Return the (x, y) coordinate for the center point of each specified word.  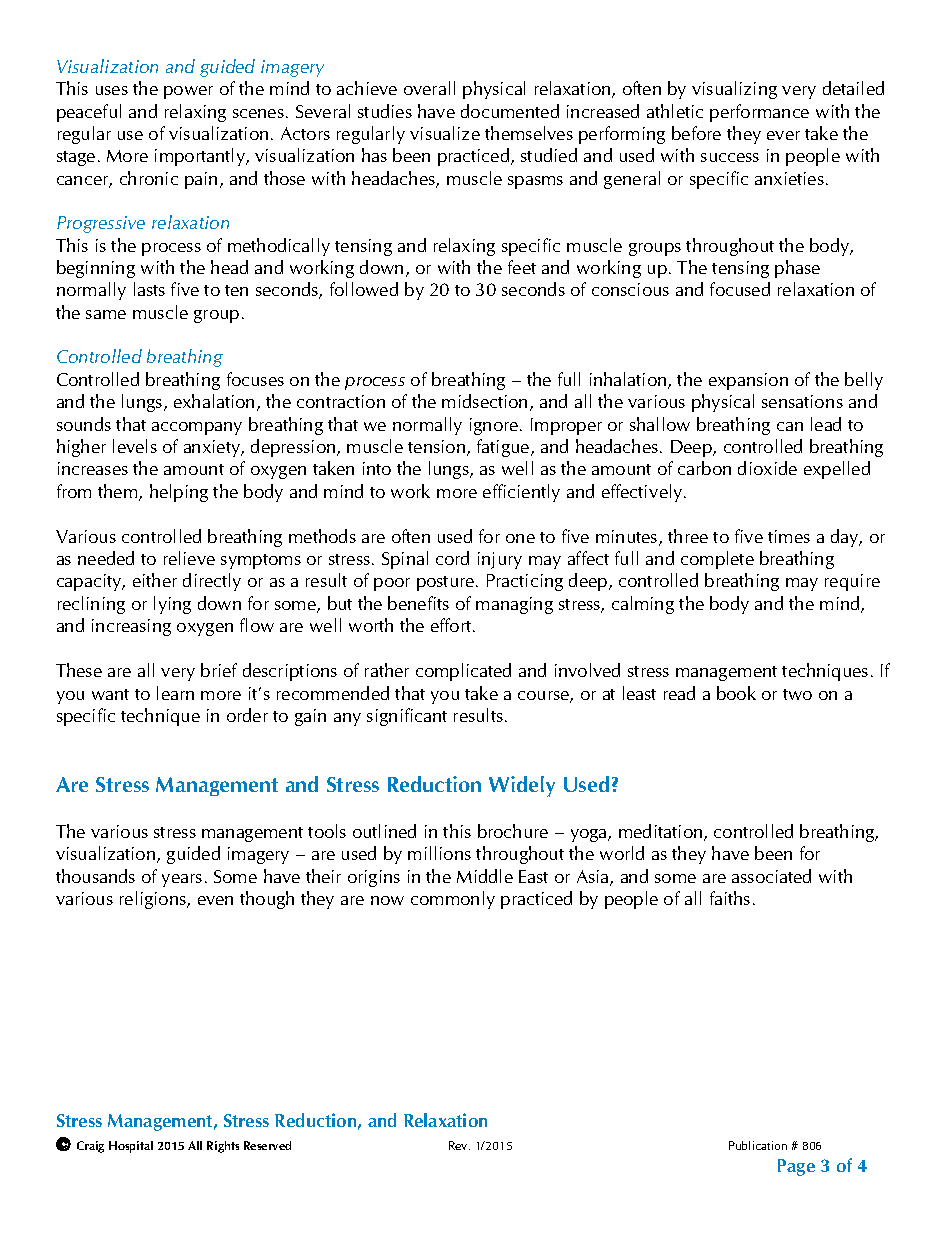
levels (135, 446)
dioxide (767, 468)
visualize (445, 133)
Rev (459, 1145)
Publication (758, 1145)
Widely (522, 786)
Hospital (131, 1147)
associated (771, 876)
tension (438, 448)
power (188, 92)
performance (759, 113)
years (182, 880)
